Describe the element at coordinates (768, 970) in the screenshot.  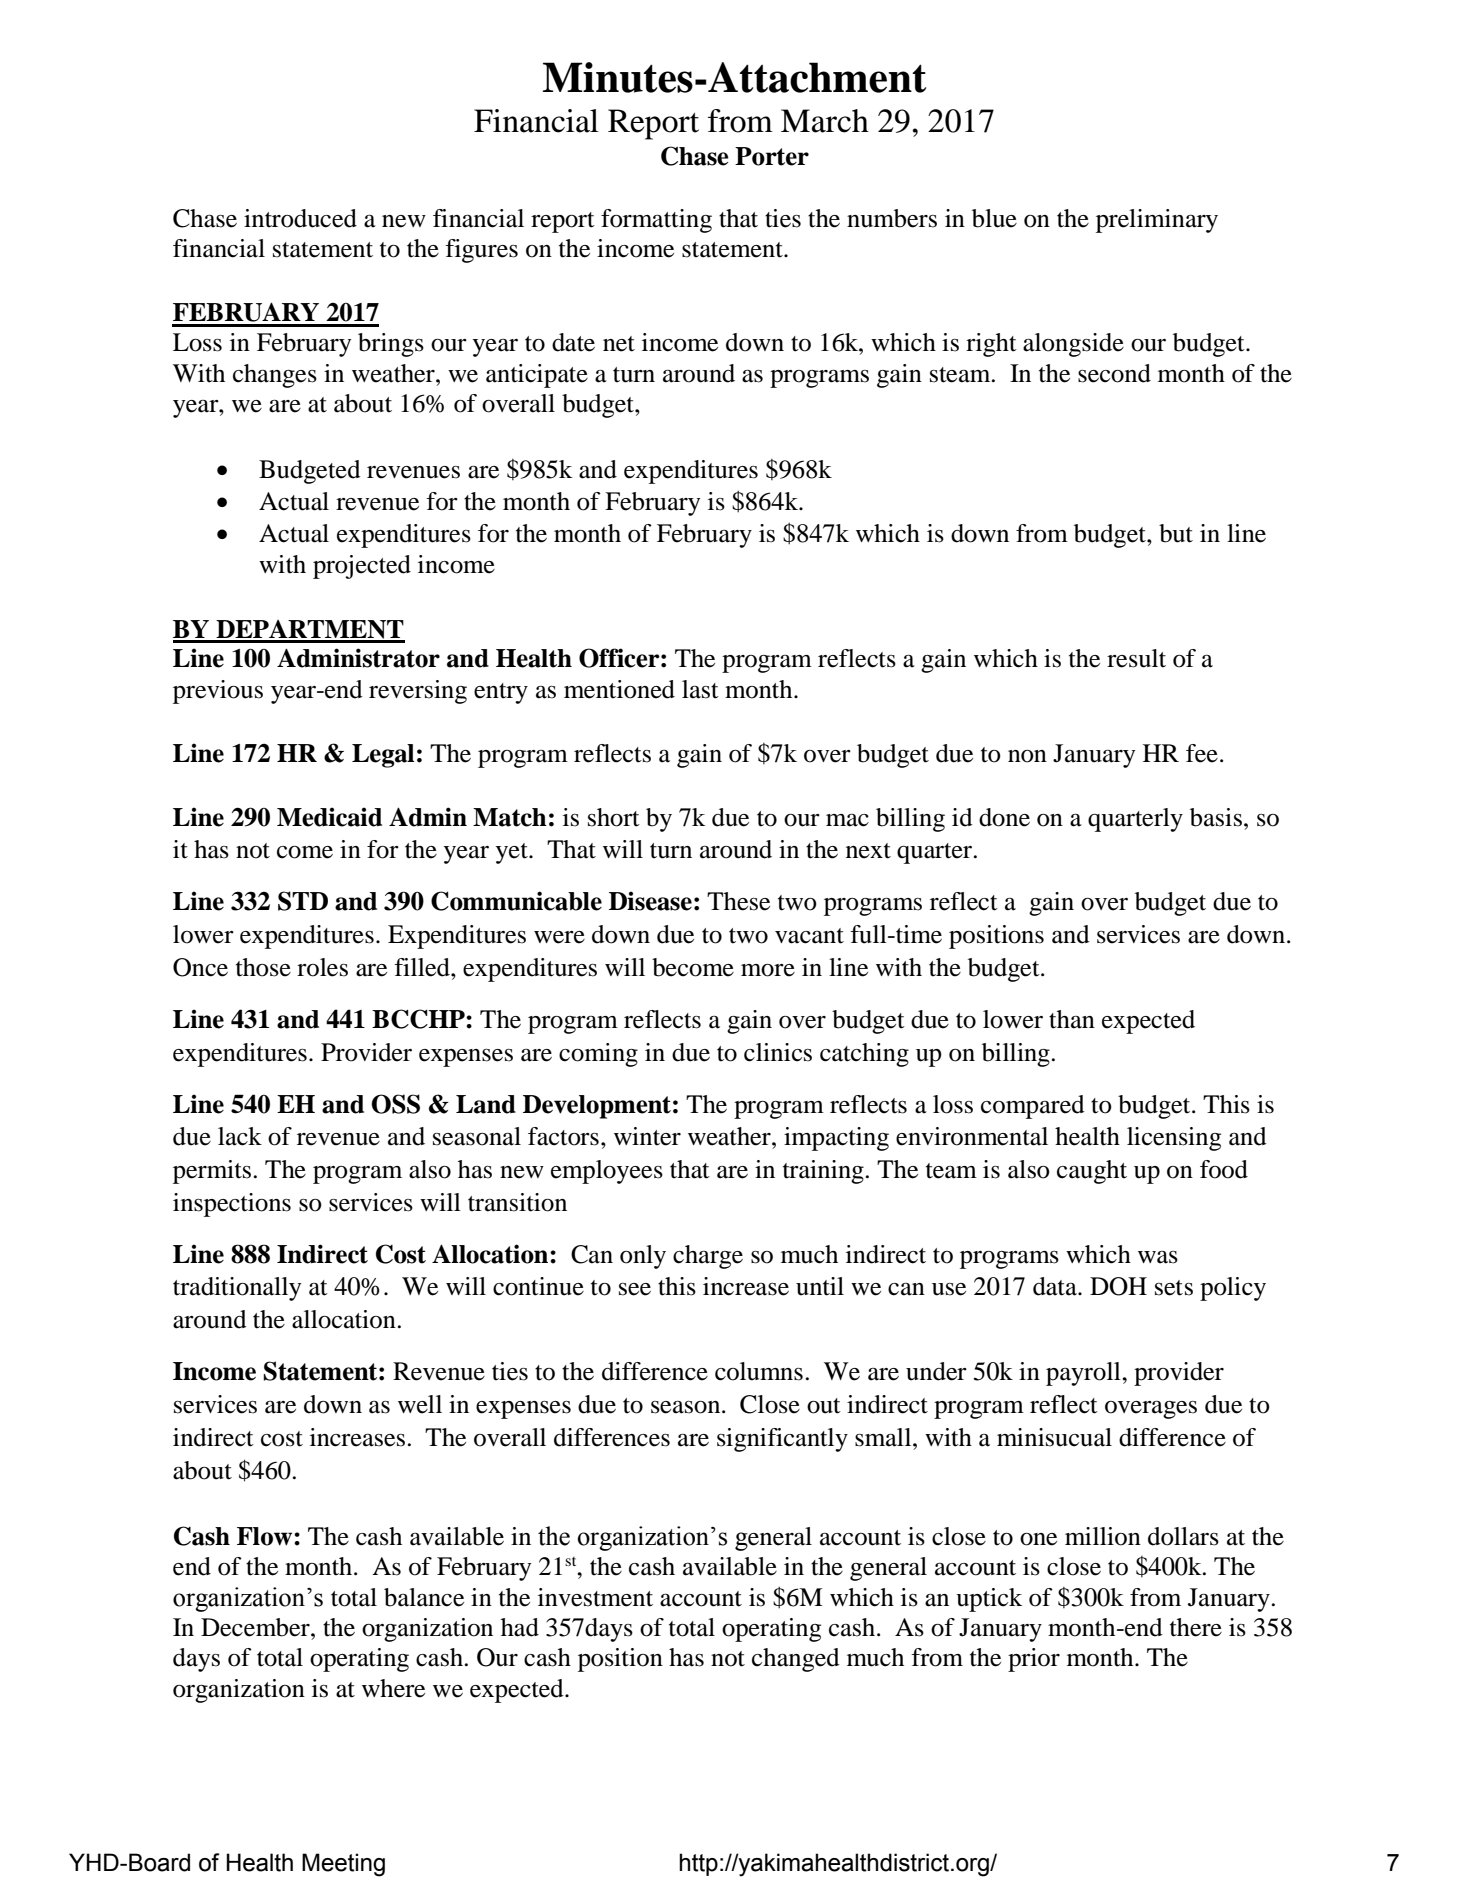
I see `more` at that location.
